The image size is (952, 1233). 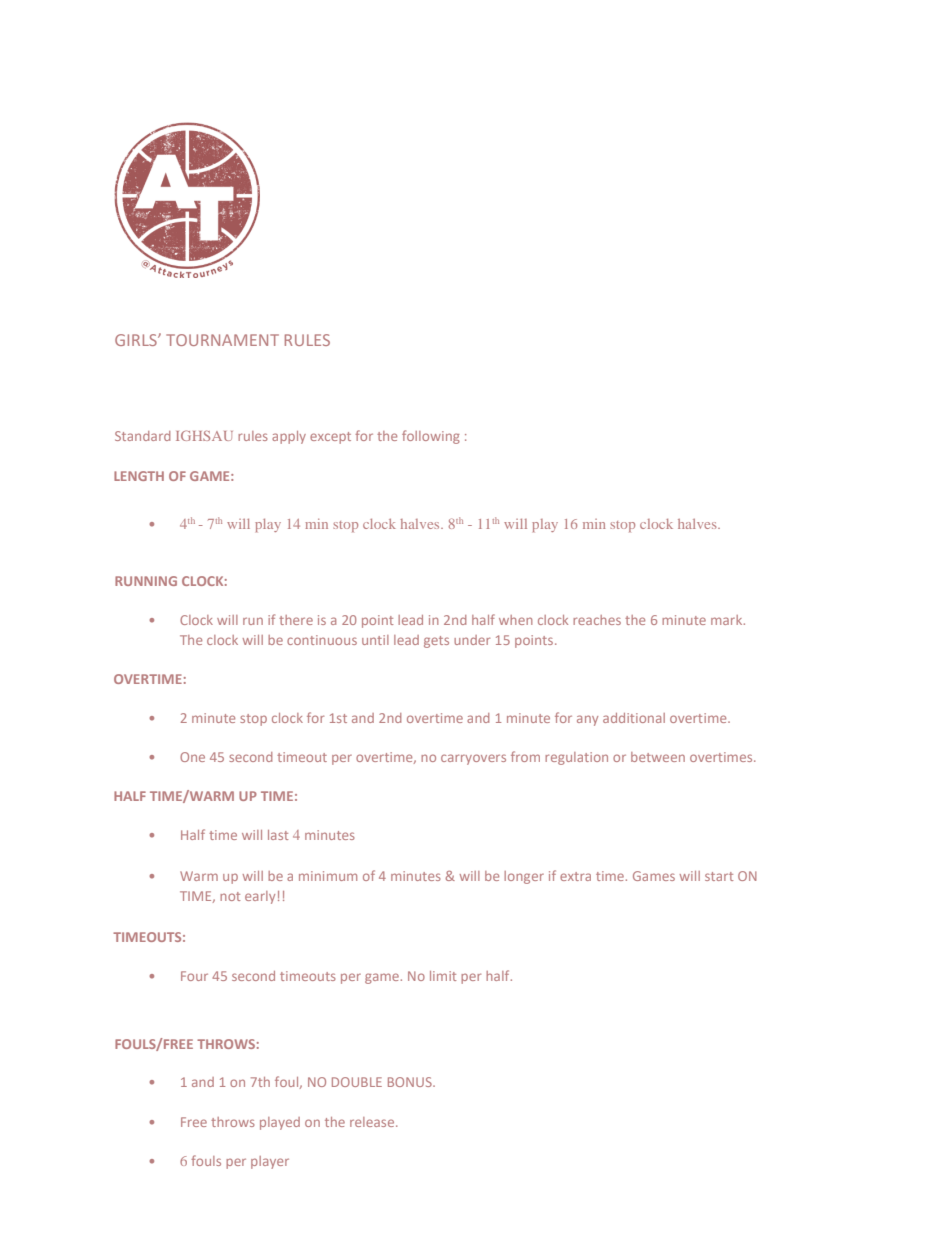 I want to click on from, so click(x=525, y=756).
